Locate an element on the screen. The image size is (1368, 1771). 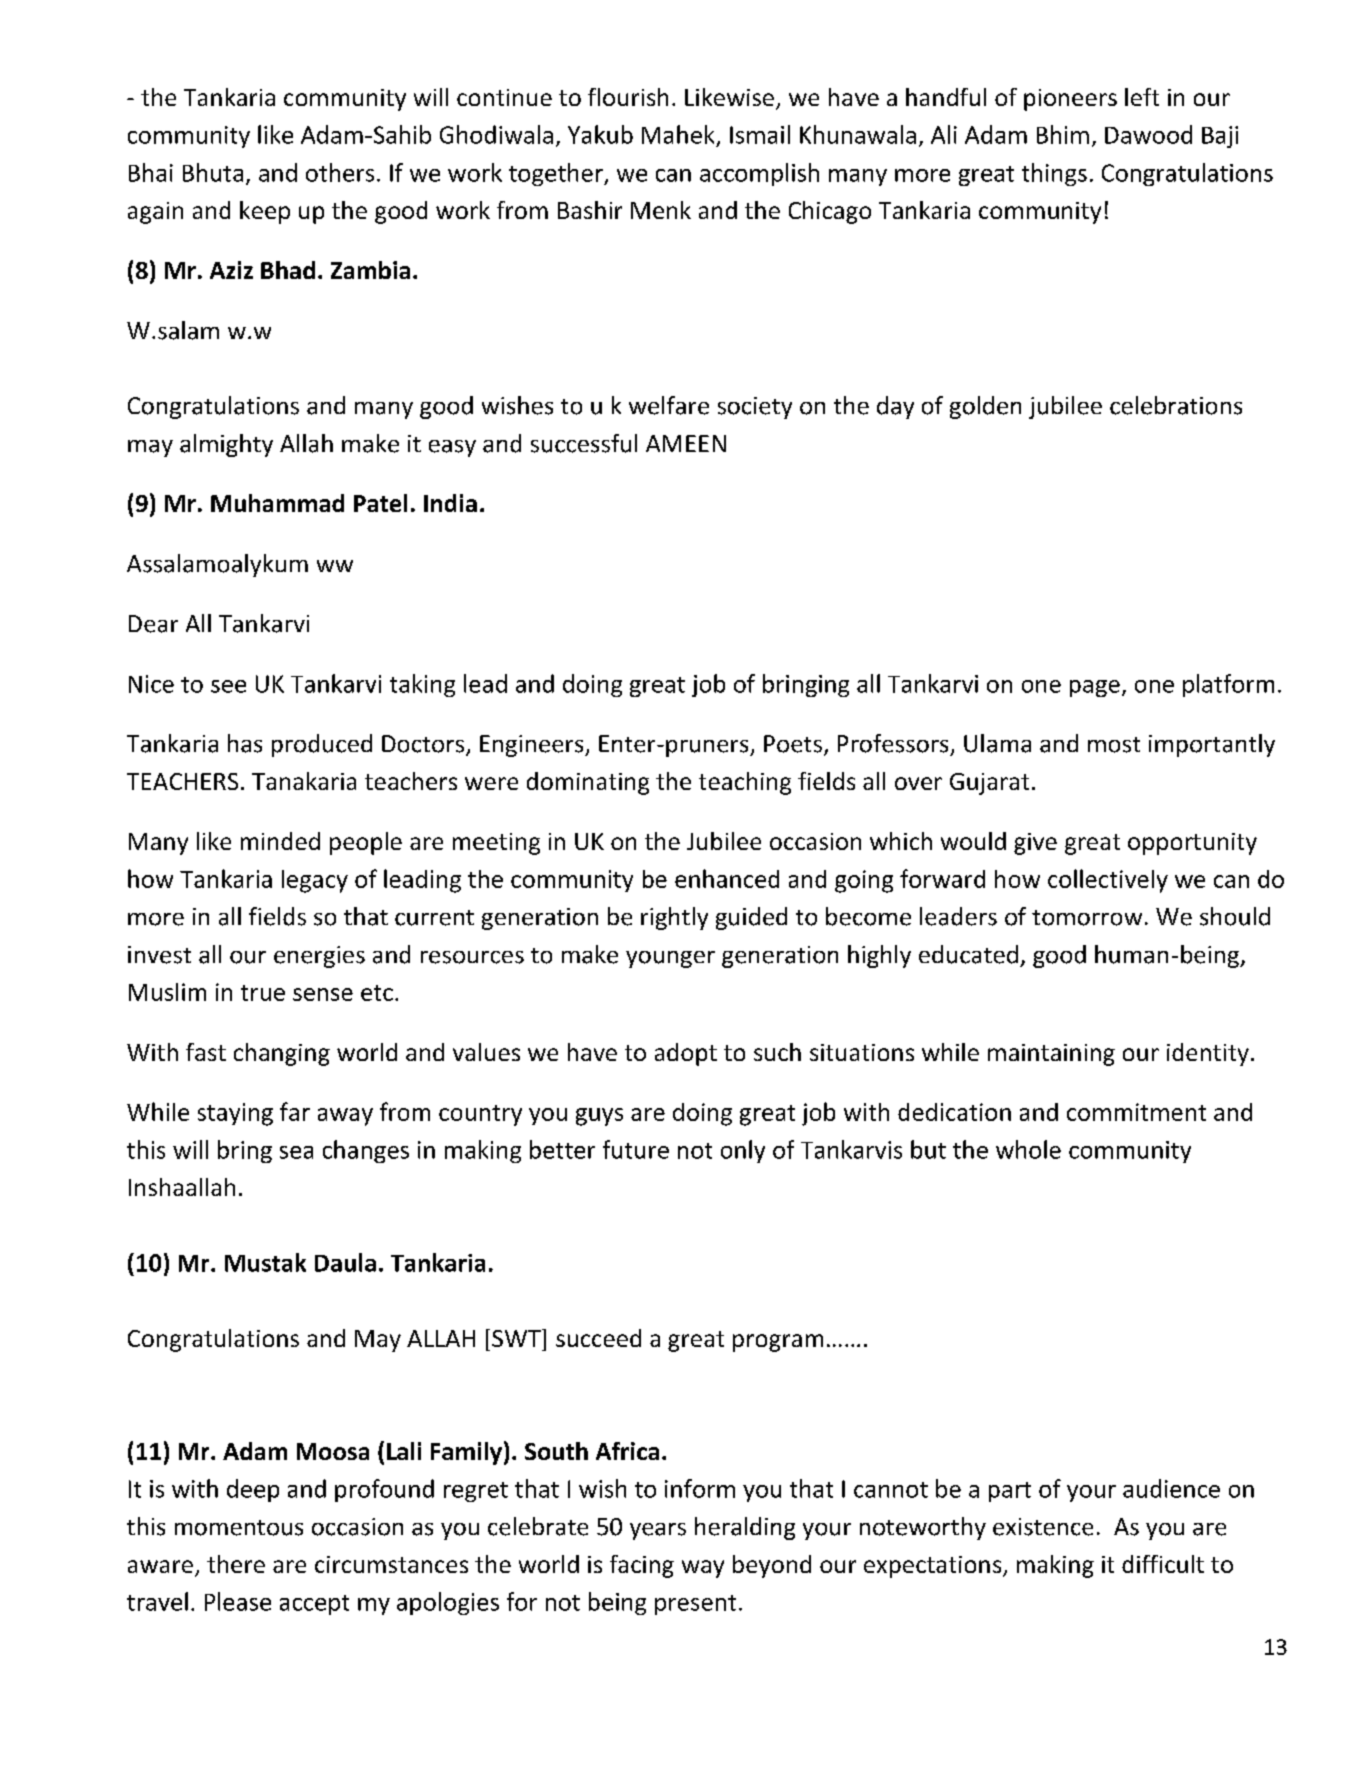
collectively is located at coordinates (1108, 881).
